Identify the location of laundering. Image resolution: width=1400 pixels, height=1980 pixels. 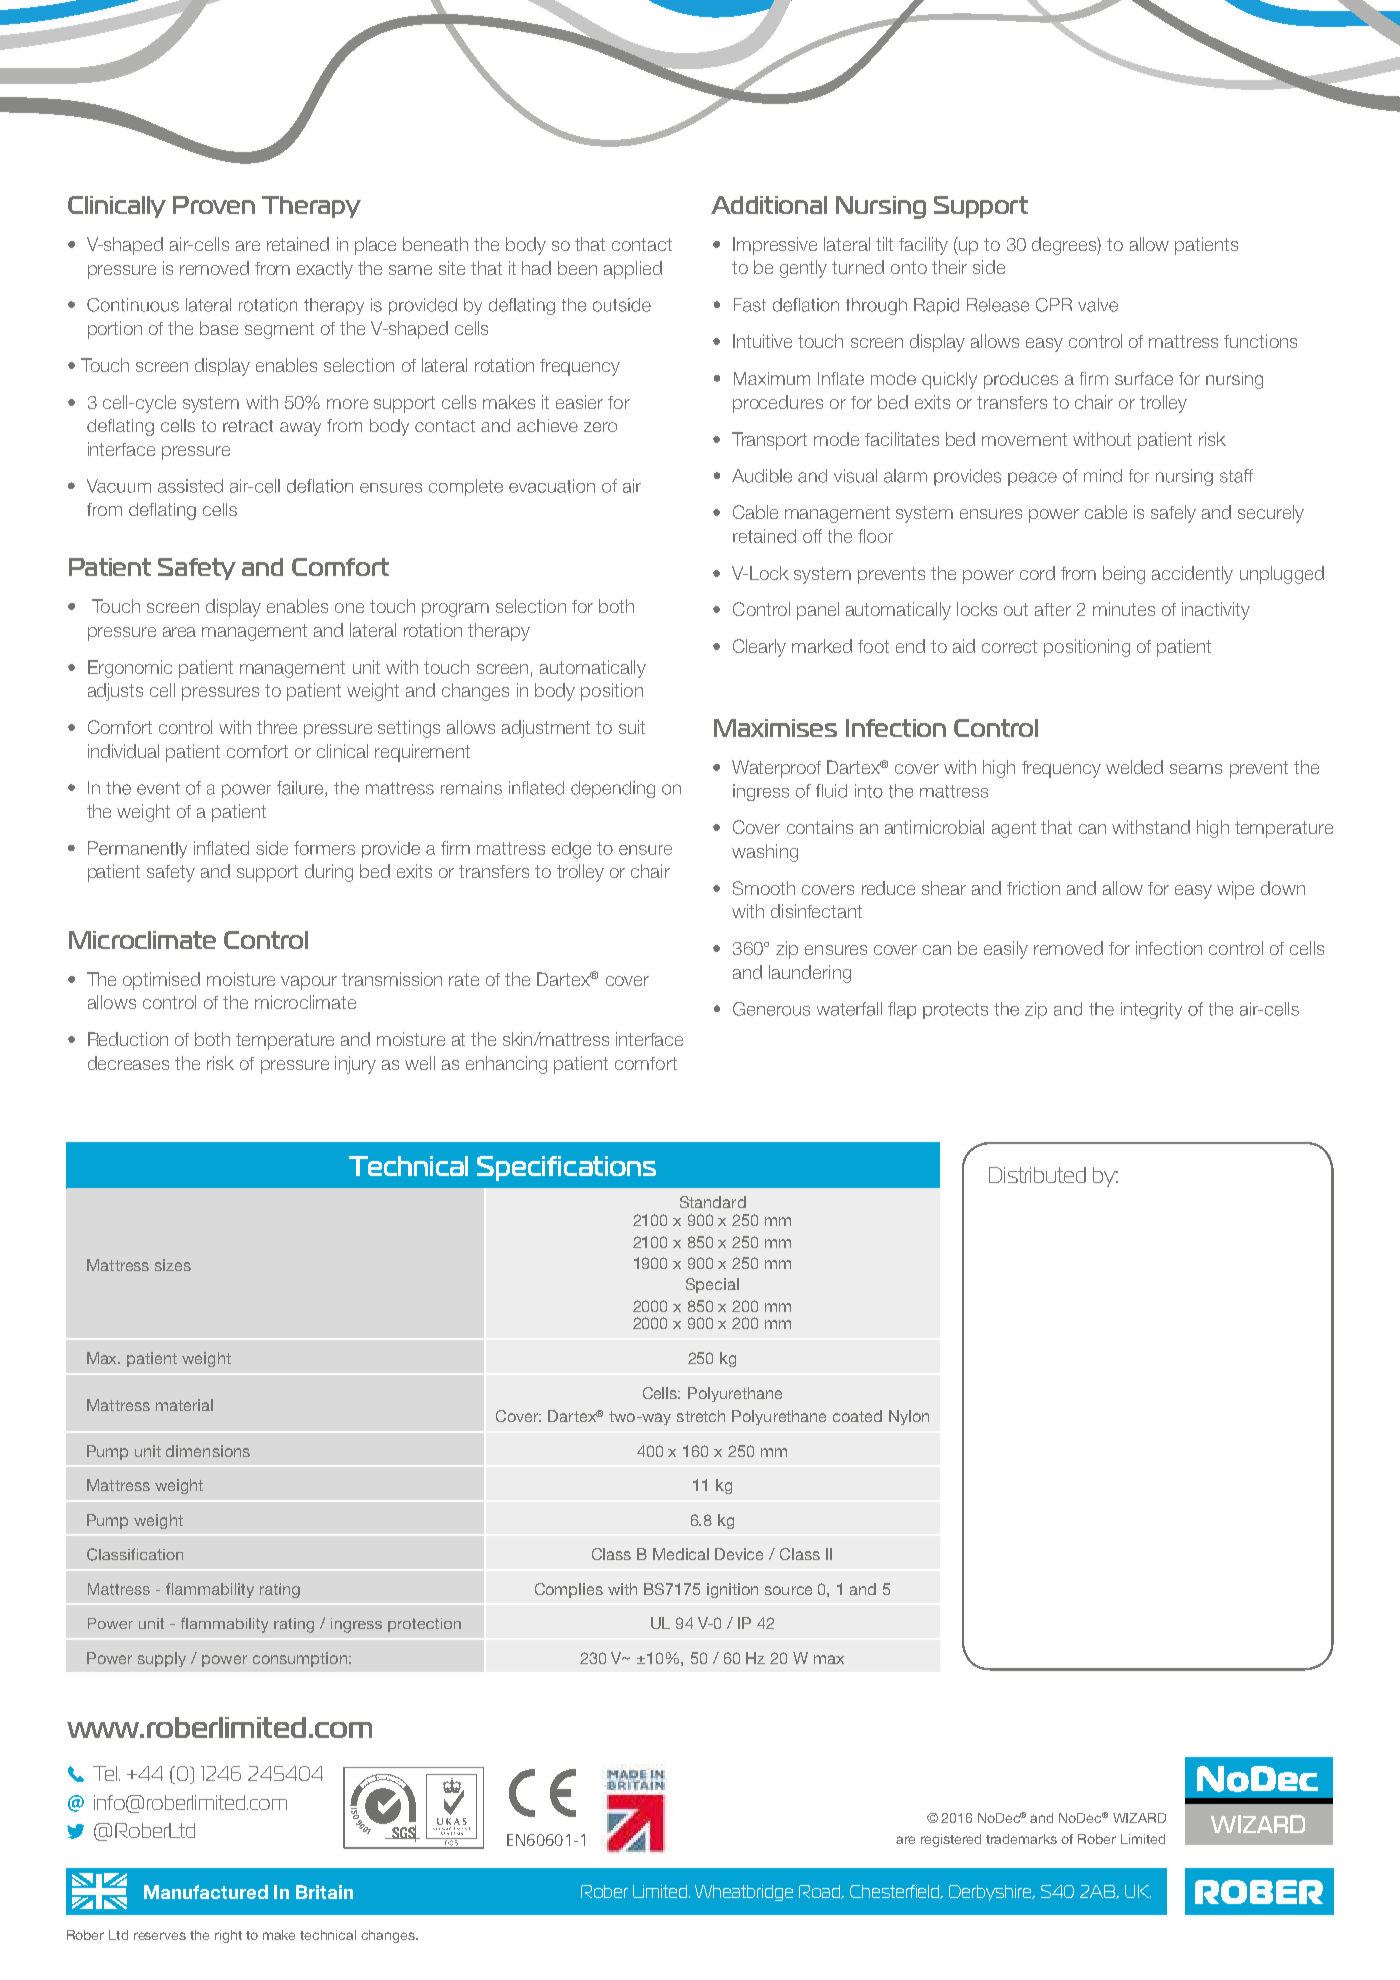
(810, 974).
